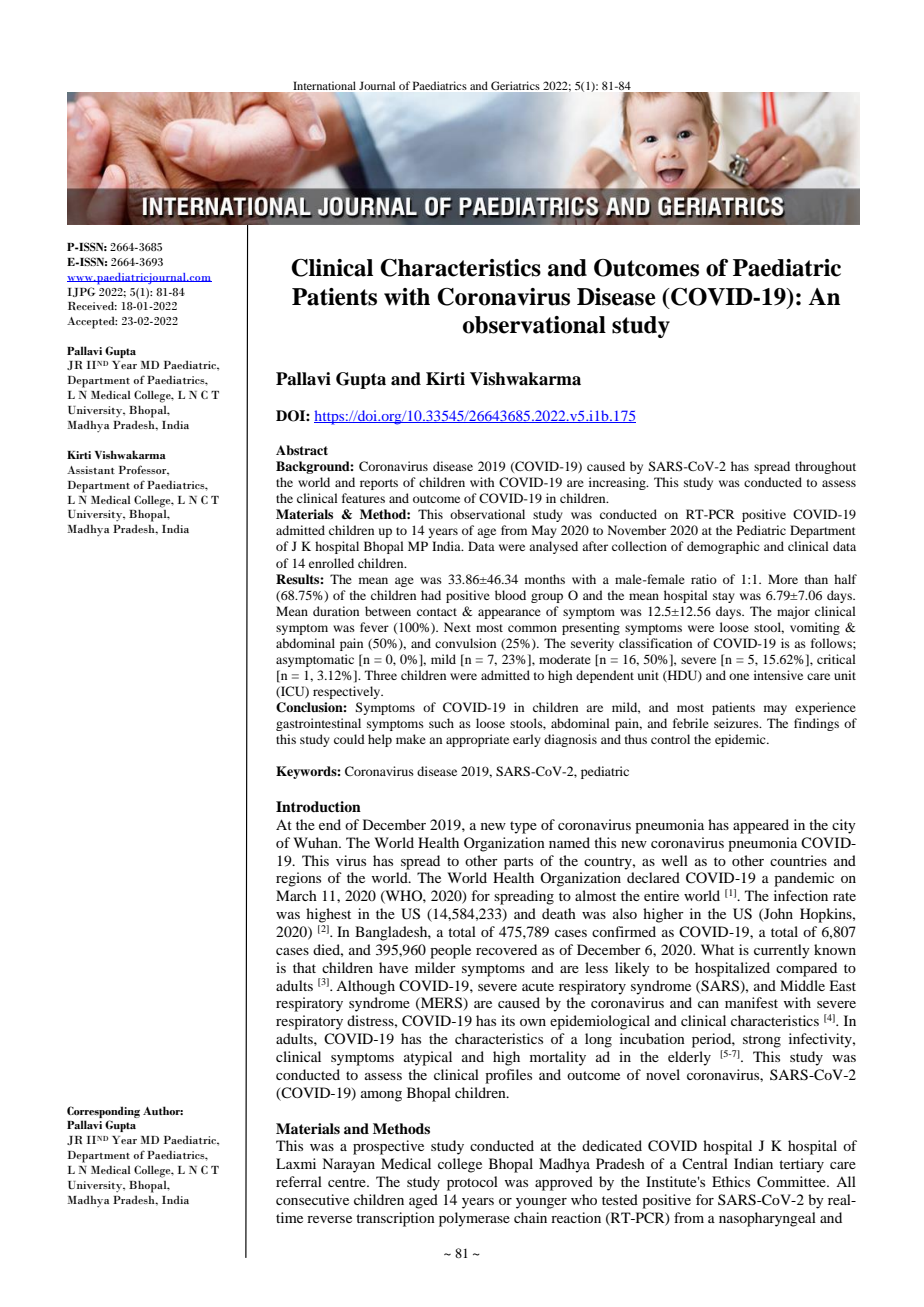 The height and width of the screenshot is (1307, 924). Describe the element at coordinates (296, 895) in the screenshot. I see `March` at that location.
